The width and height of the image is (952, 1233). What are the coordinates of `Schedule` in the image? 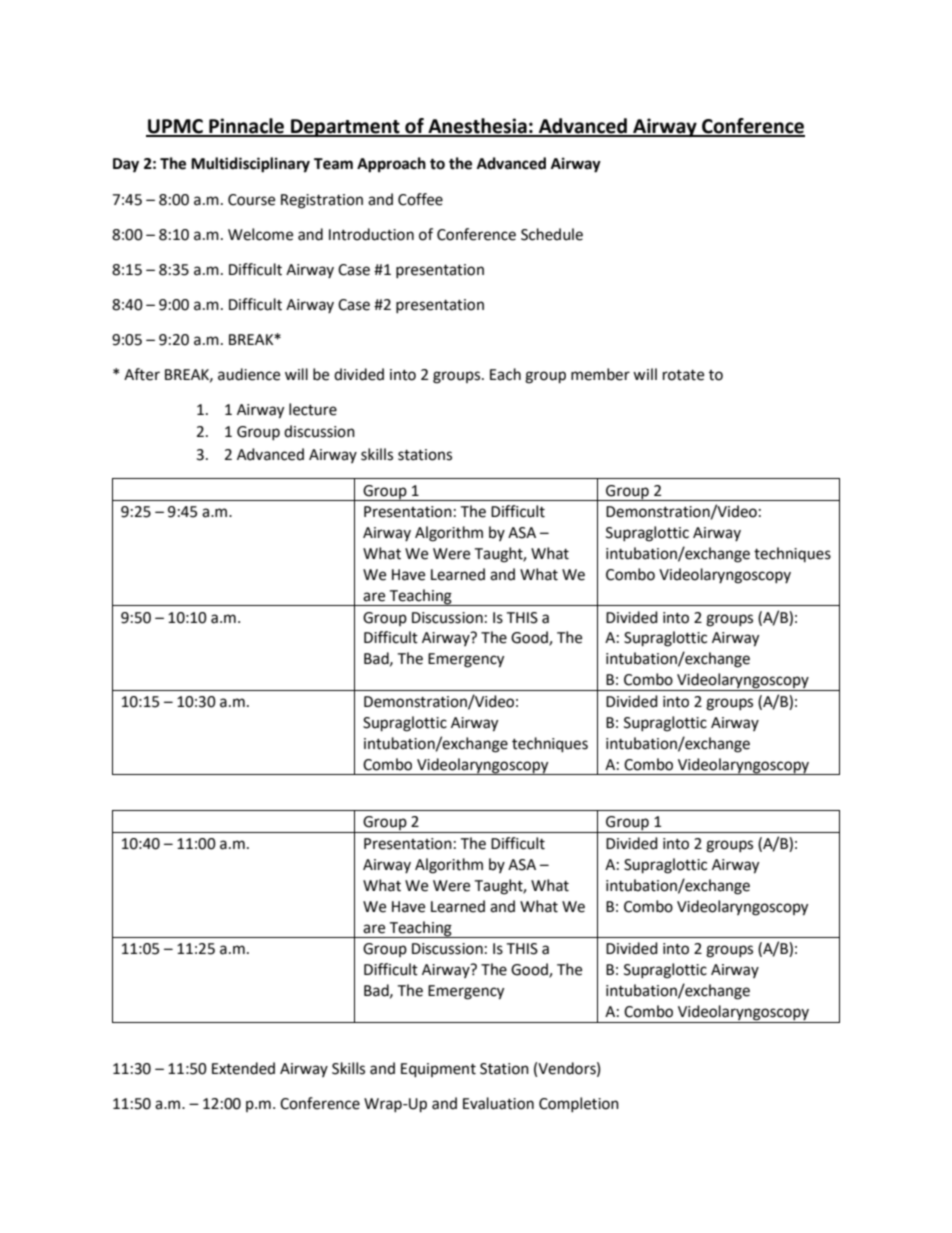 It's located at (552, 234).
